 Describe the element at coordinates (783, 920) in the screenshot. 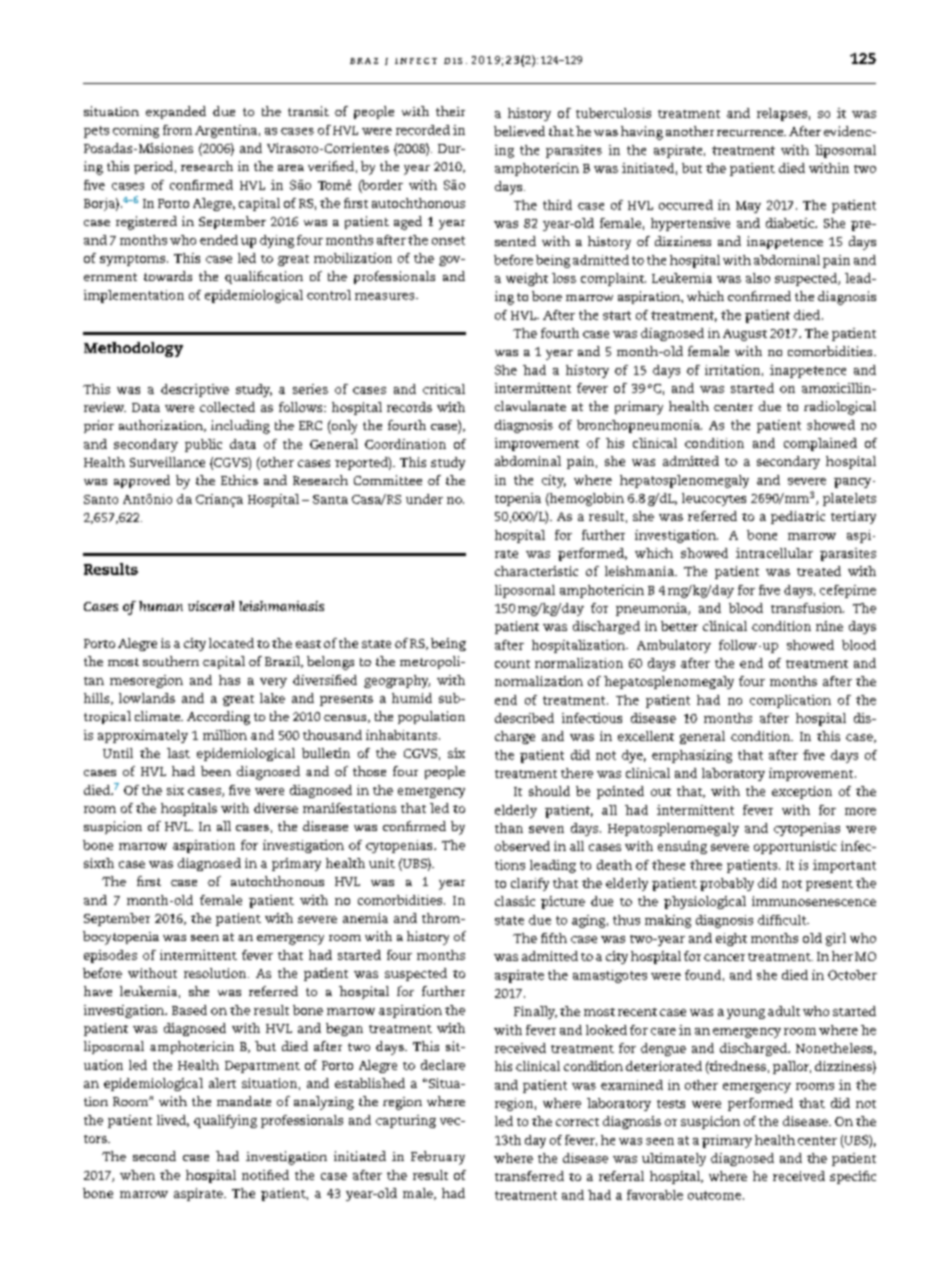

I see `difficult` at that location.
